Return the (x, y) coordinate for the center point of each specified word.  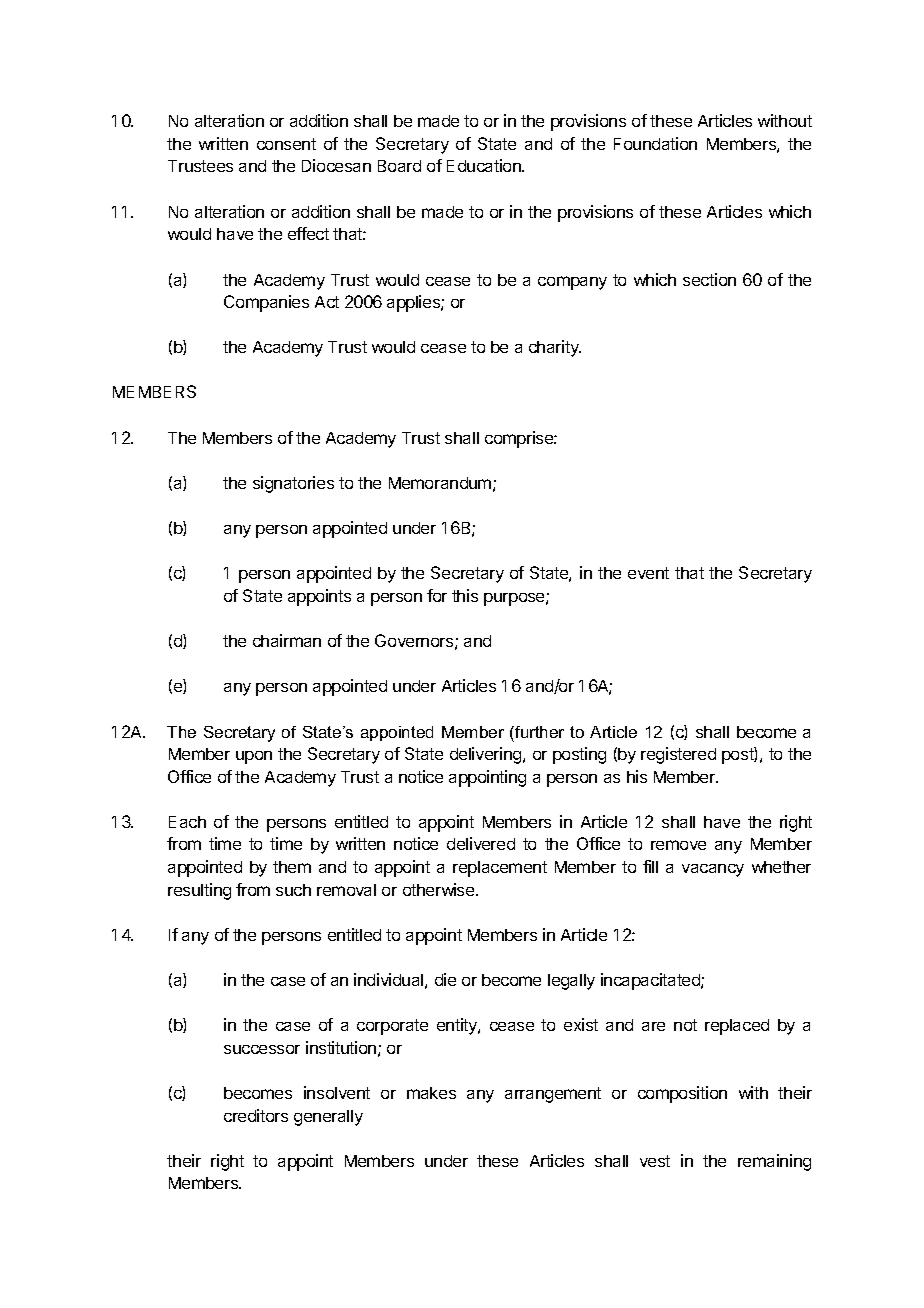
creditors (256, 1115)
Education (485, 165)
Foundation (655, 143)
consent (286, 144)
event (648, 573)
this (465, 595)
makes (431, 1093)
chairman (287, 640)
